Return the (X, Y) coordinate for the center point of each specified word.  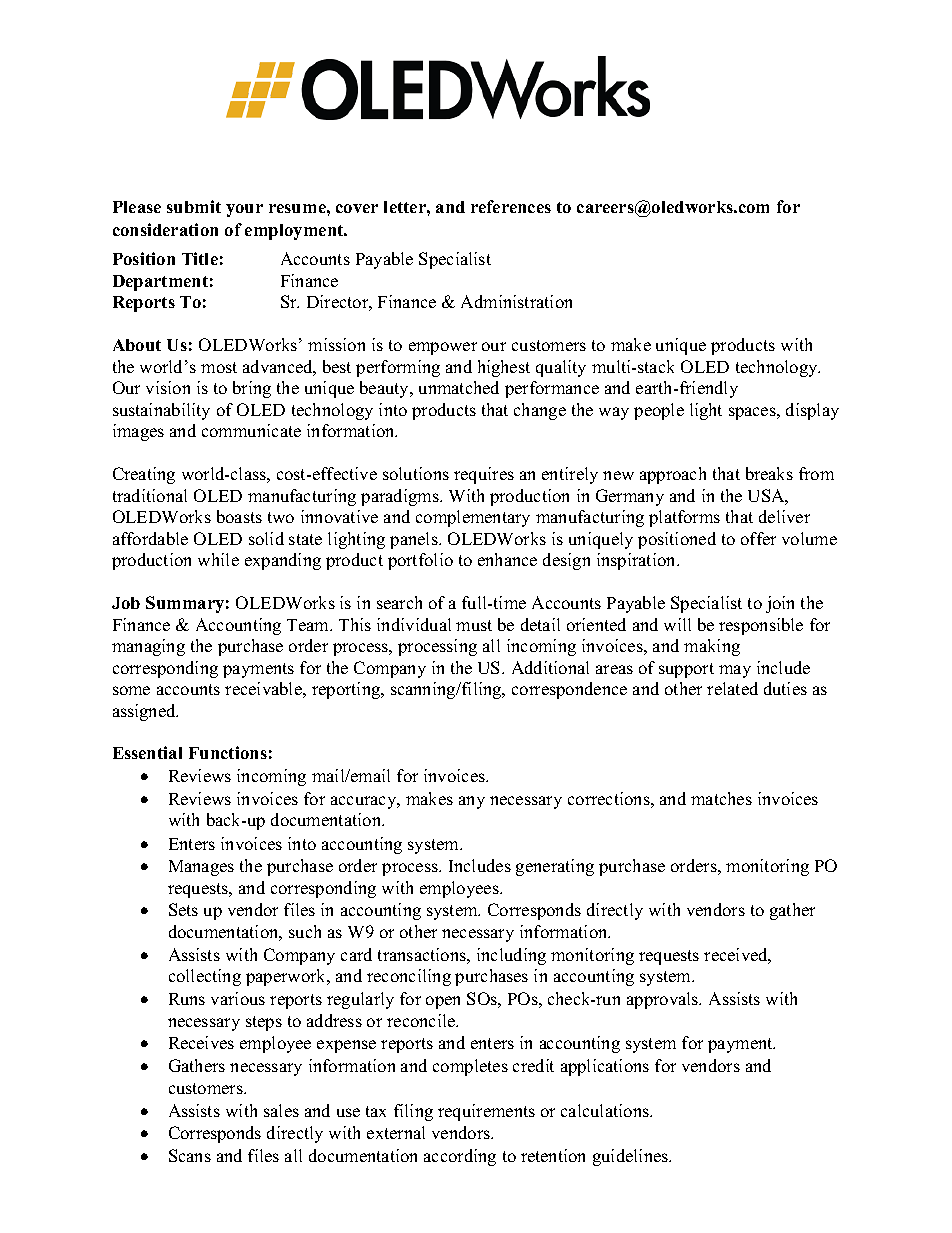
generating (555, 867)
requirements (486, 1112)
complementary (473, 518)
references (511, 206)
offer (758, 538)
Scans (190, 1155)
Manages (201, 868)
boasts (239, 516)
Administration (516, 301)
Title (200, 258)
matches (721, 798)
